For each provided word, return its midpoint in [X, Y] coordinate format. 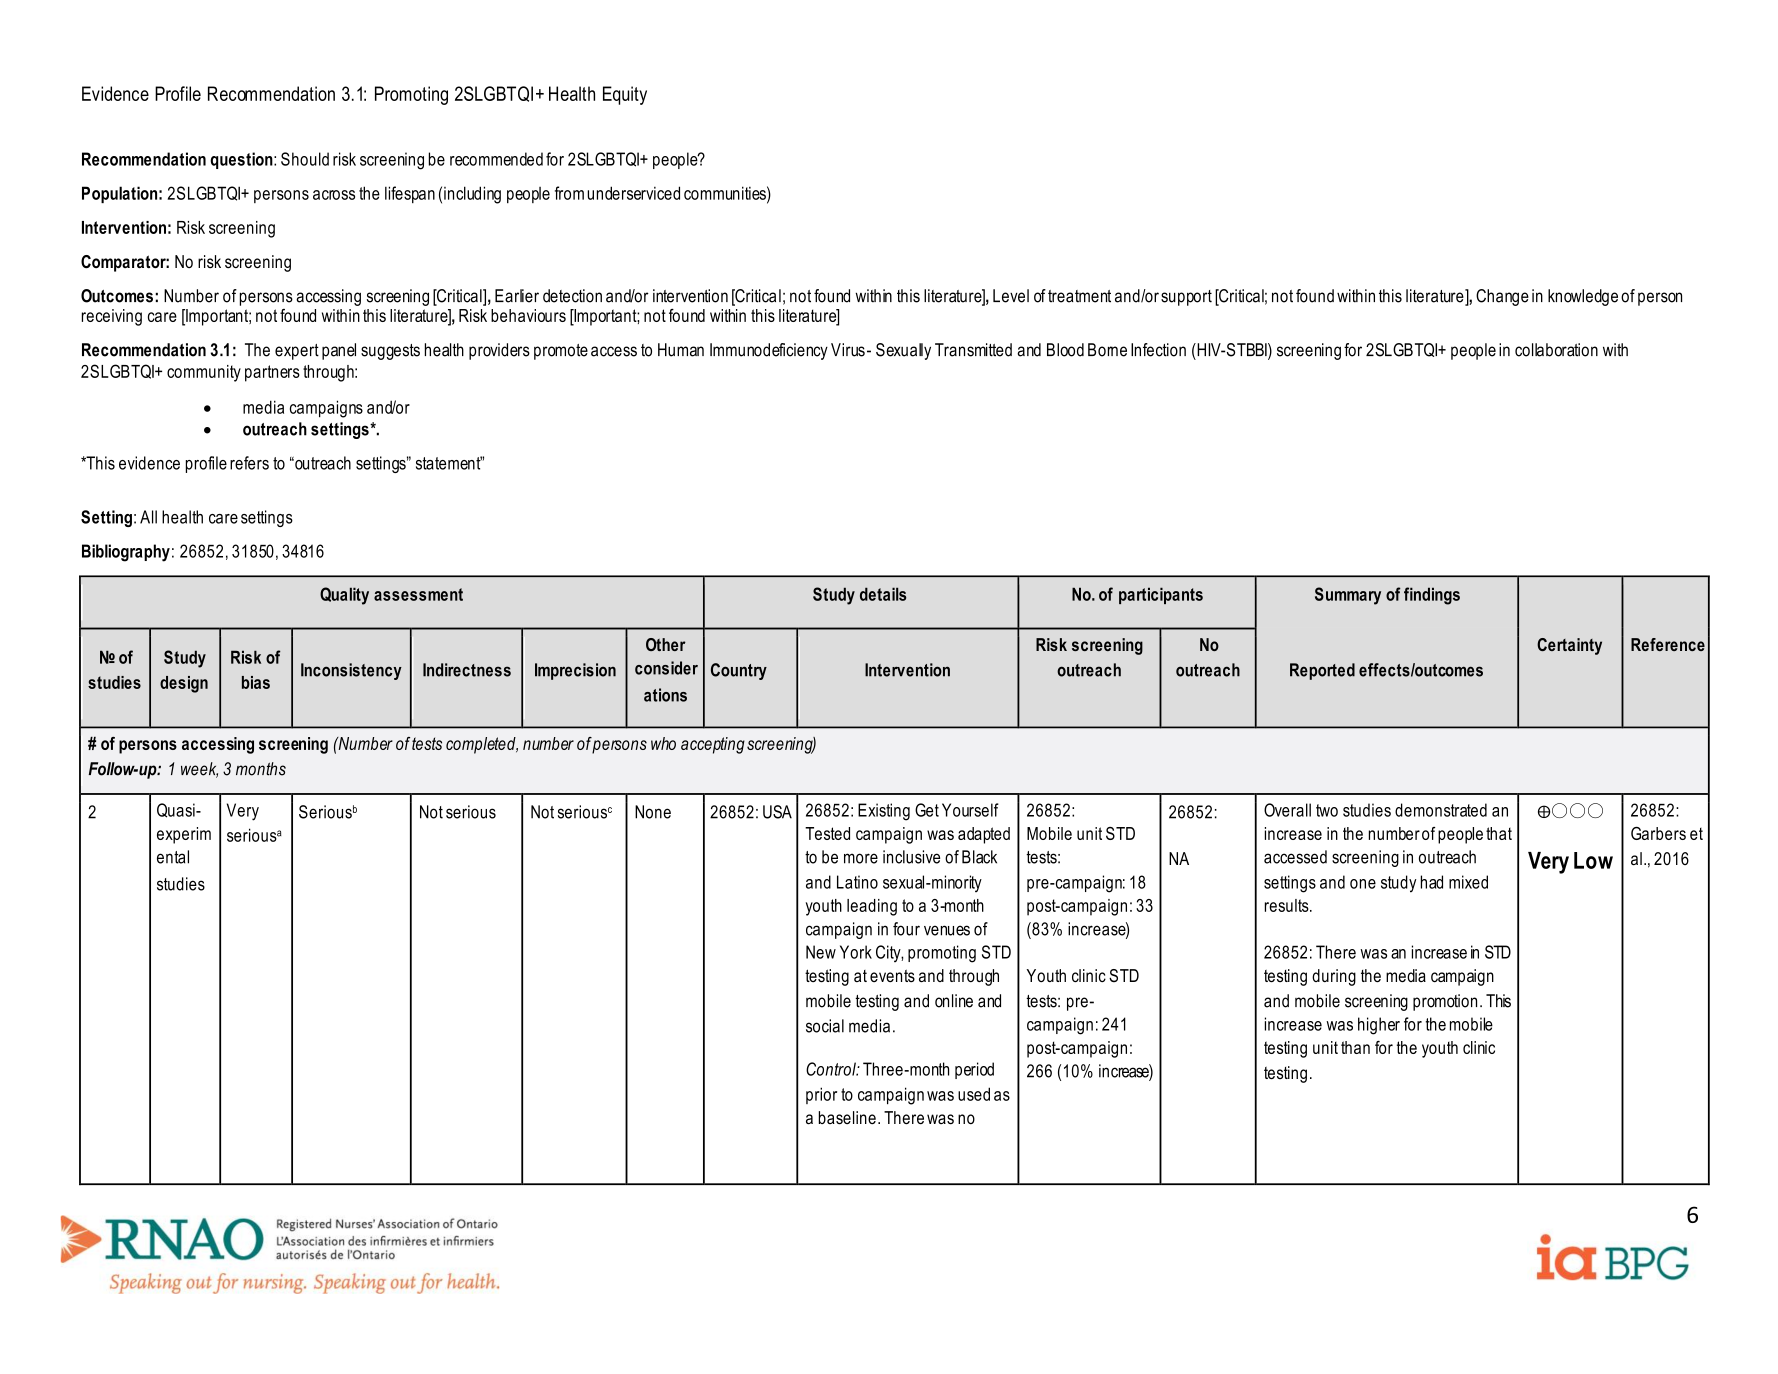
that [1499, 833]
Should [305, 159]
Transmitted [973, 350]
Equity [625, 95]
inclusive [911, 857]
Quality [344, 596]
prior [821, 1095]
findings [1432, 596]
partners [272, 373]
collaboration [1556, 350]
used [974, 1094]
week [199, 770]
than [1355, 1047]
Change [1502, 297]
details [883, 594]
